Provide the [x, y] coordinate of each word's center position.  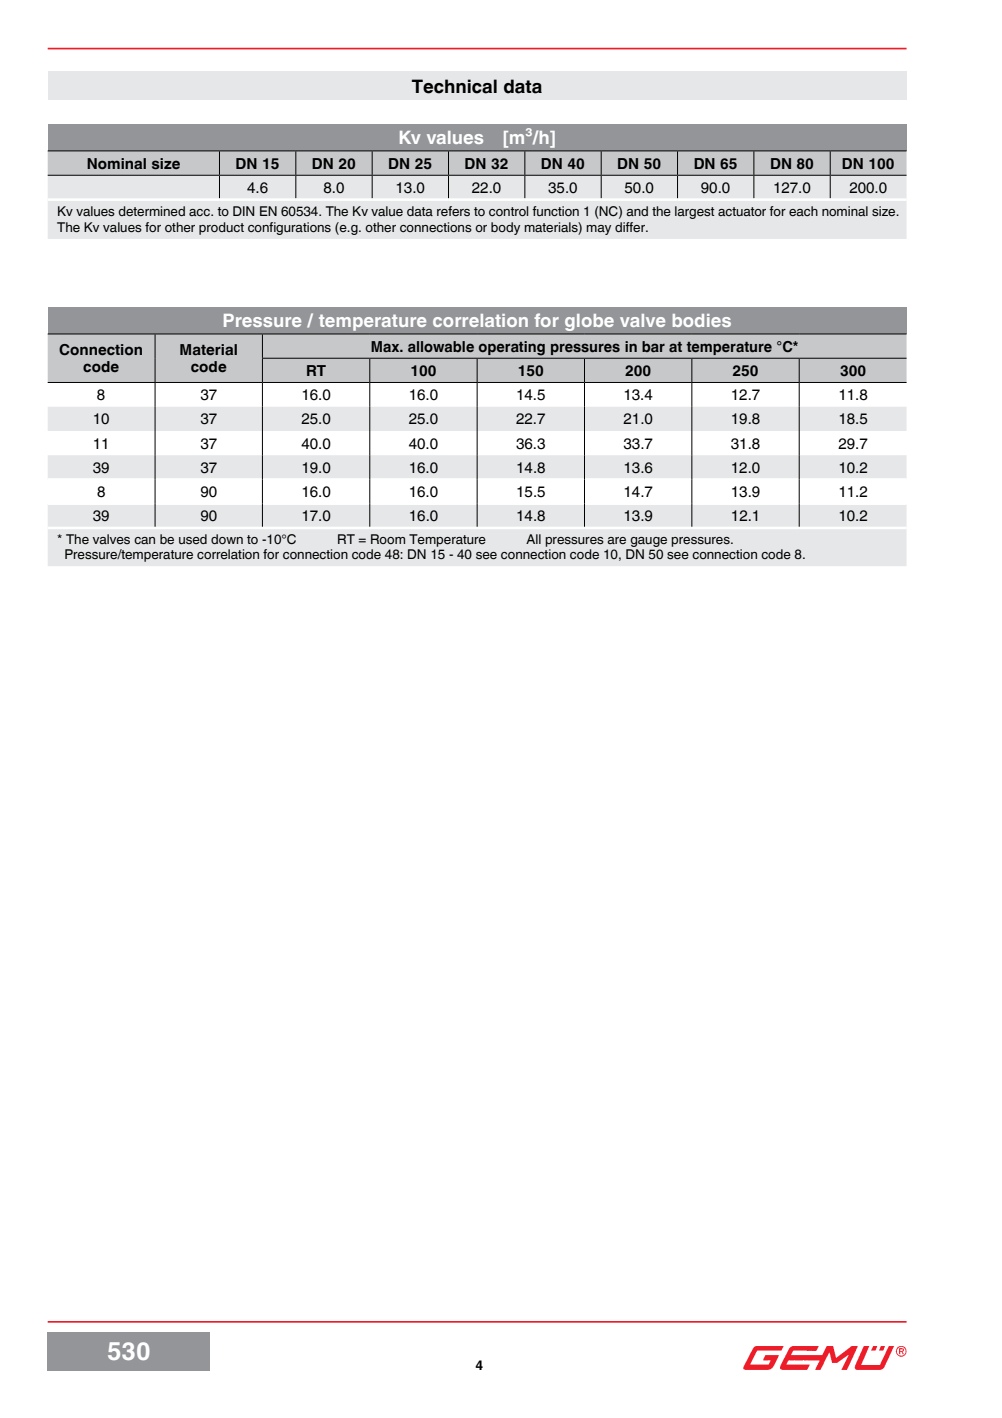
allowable [441, 346]
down [227, 539]
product [221, 228]
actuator [742, 211]
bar [653, 346]
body [505, 228]
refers [453, 211]
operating [512, 348]
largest [695, 212]
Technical [454, 86]
